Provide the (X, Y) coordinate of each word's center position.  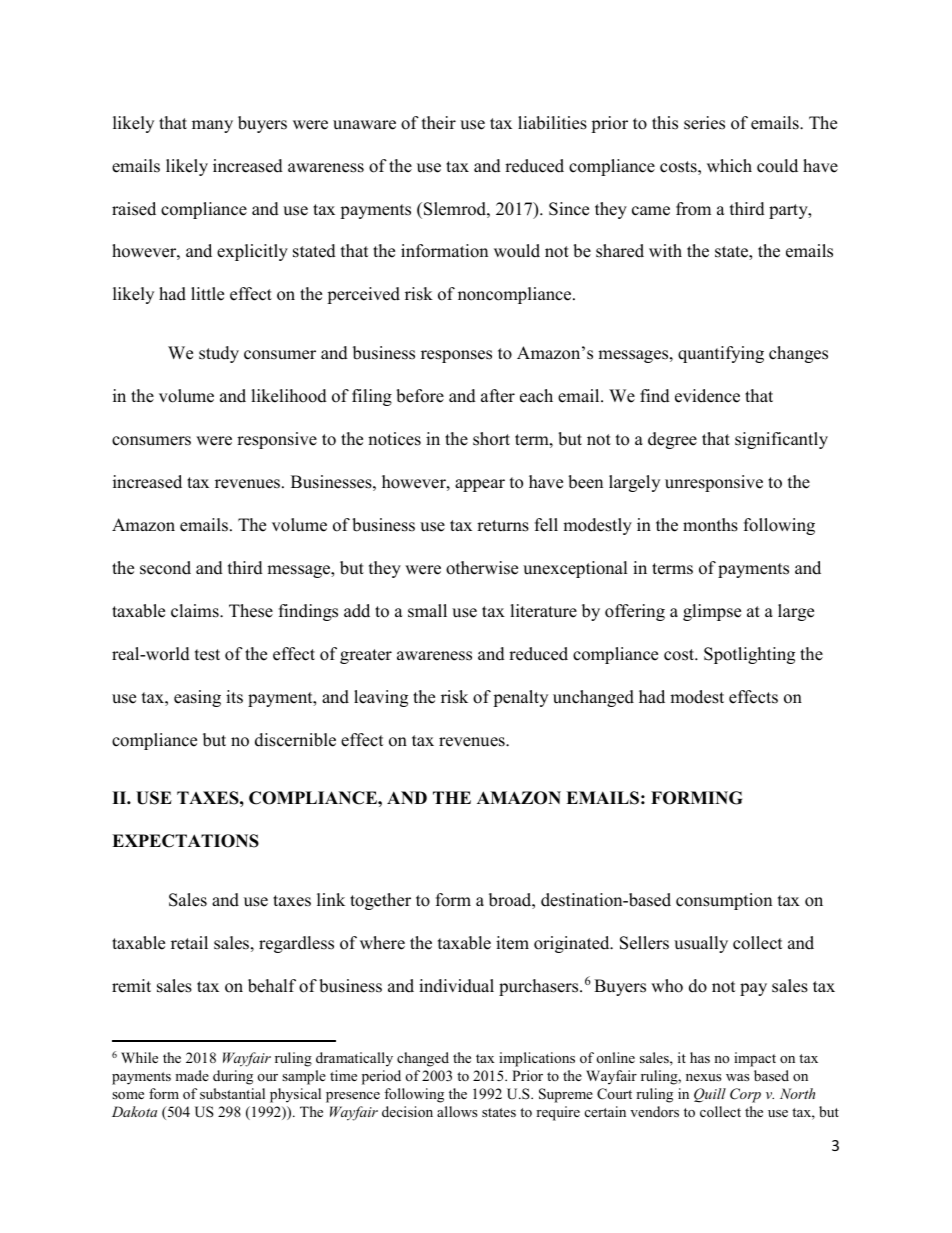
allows (457, 1111)
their (439, 123)
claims (196, 611)
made (192, 1075)
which (729, 166)
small (427, 611)
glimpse (712, 612)
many (212, 126)
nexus (703, 1077)
